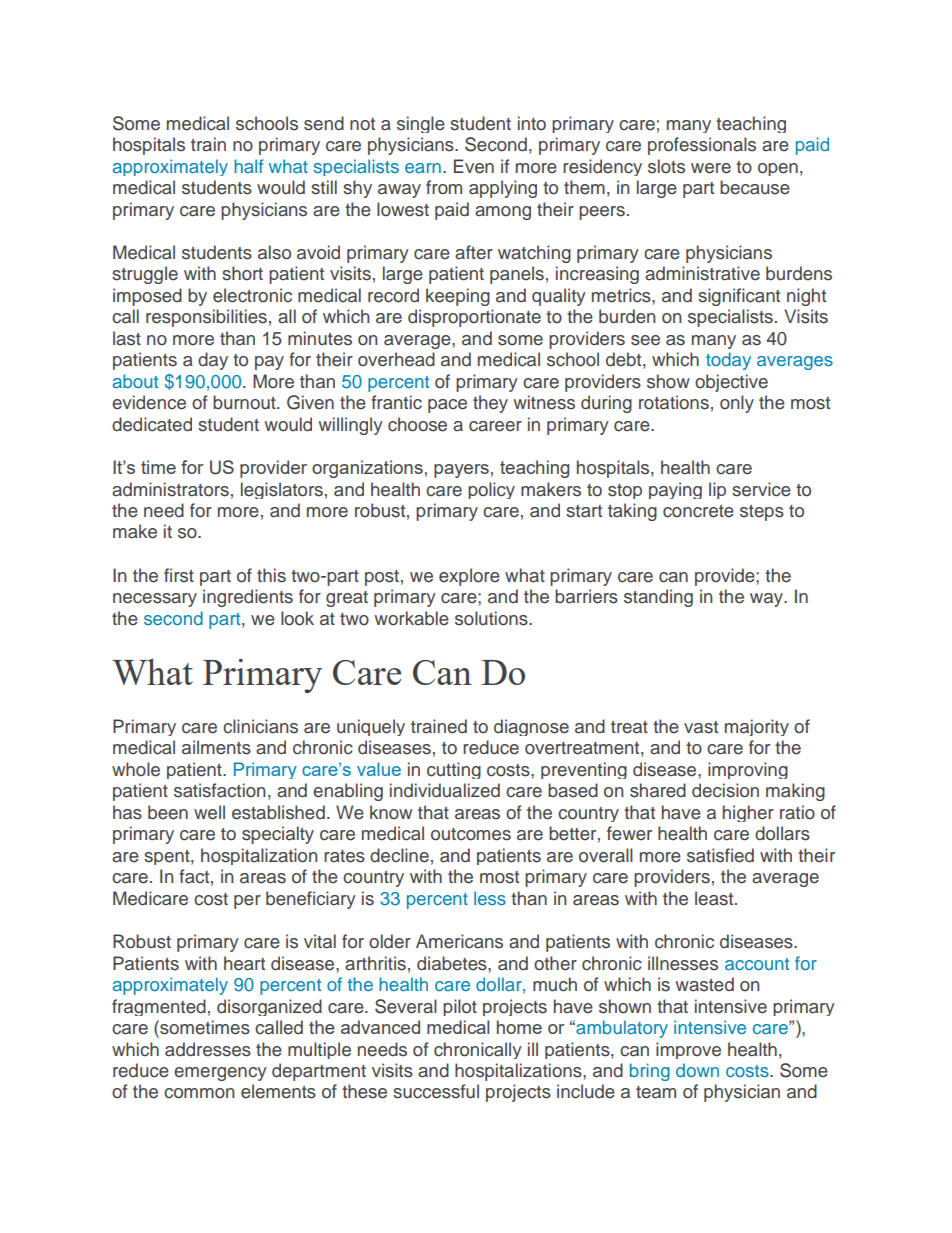 Image resolution: width=952 pixels, height=1233 pixels. I want to click on emergency, so click(220, 1074).
